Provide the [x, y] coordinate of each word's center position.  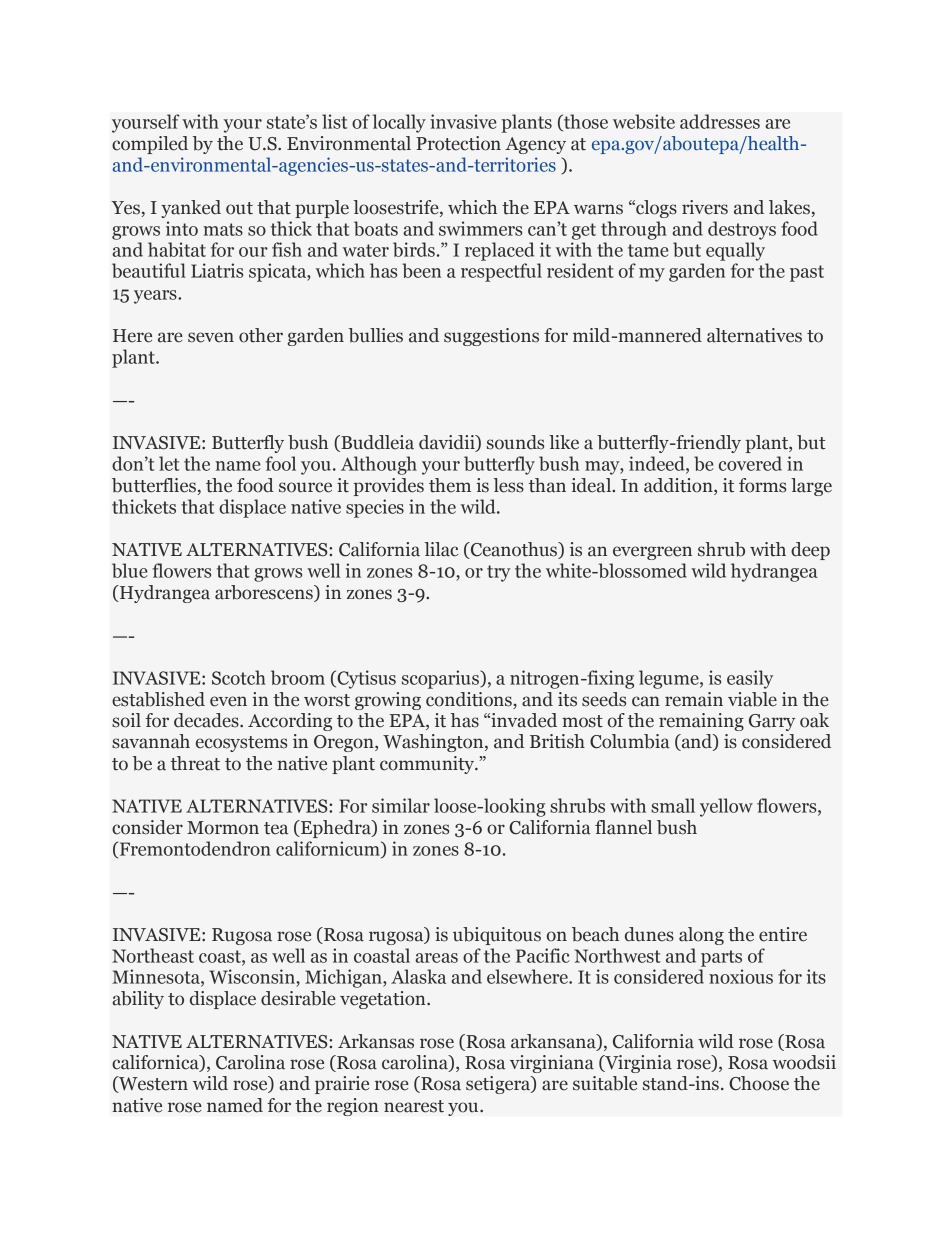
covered [750, 463]
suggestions [491, 337]
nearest [414, 1106]
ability [138, 1000]
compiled [150, 145]
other [261, 335]
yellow [726, 807]
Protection [458, 143]
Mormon [223, 828]
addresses [720, 121]
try [499, 573]
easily [750, 679]
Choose [759, 1083]
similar [401, 805]
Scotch [239, 677]
